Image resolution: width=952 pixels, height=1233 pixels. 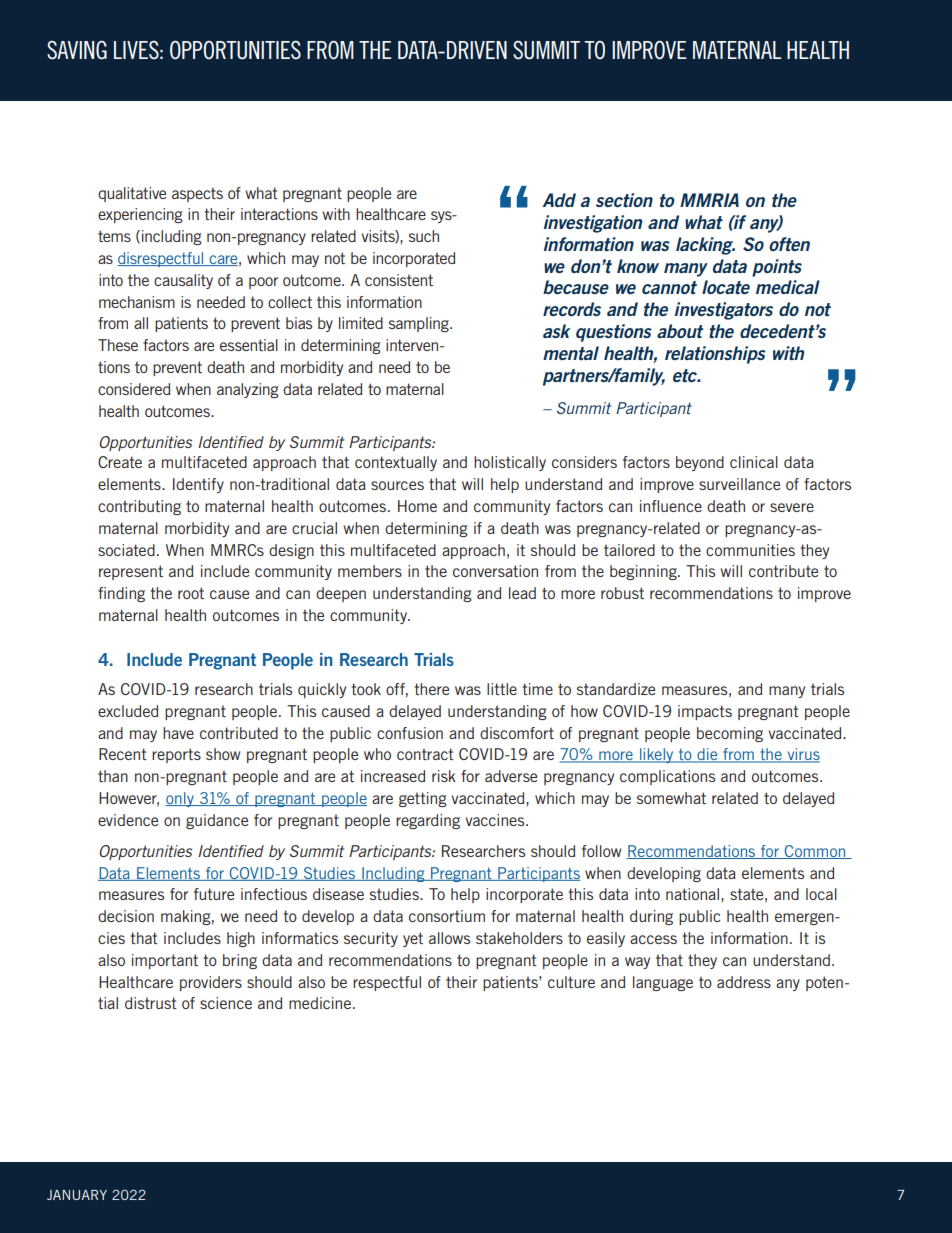 I want to click on communities, so click(x=750, y=550).
